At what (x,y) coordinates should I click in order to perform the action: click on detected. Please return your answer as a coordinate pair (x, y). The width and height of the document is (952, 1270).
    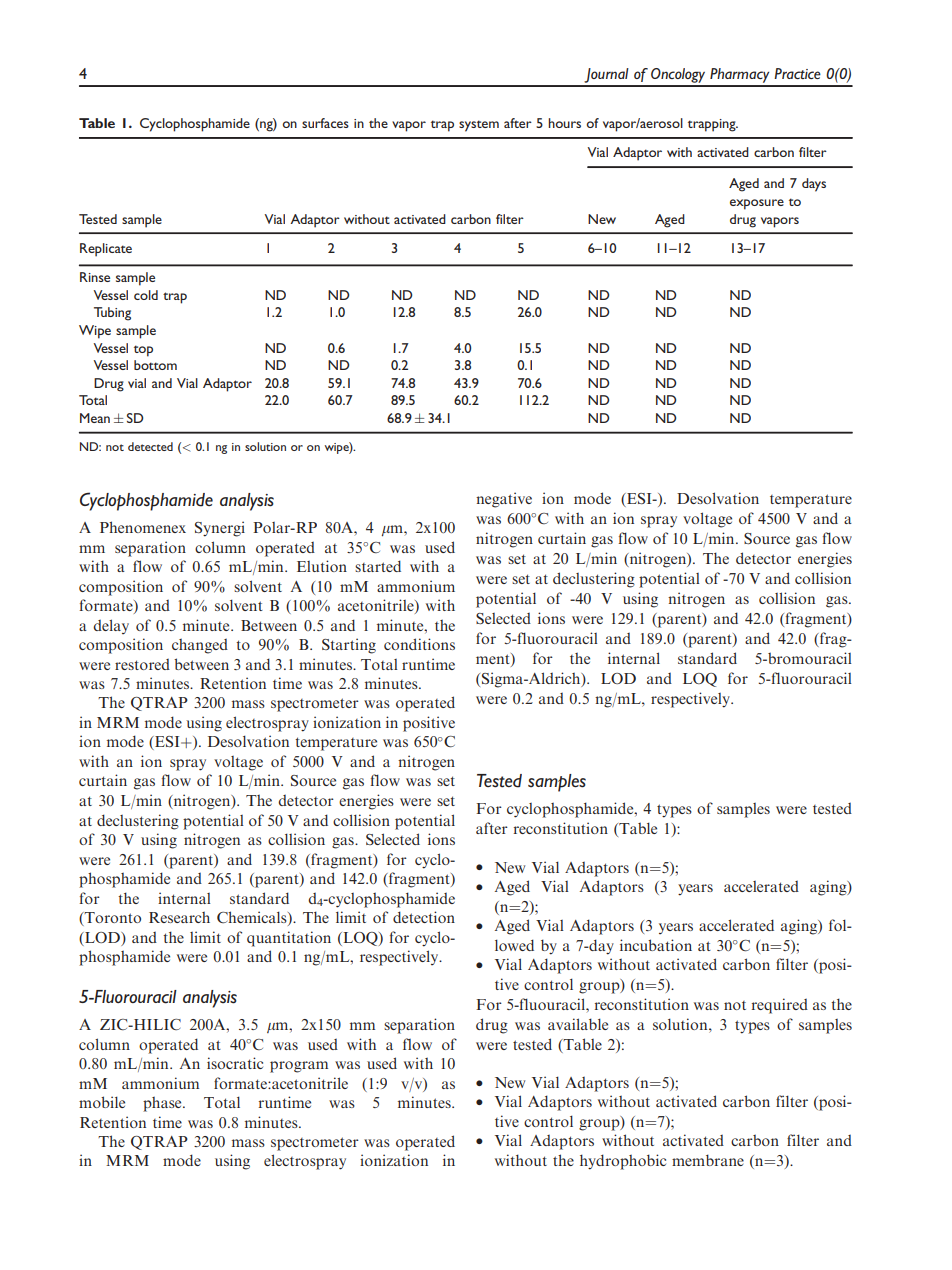
    Looking at the image, I should click on (150, 446).
